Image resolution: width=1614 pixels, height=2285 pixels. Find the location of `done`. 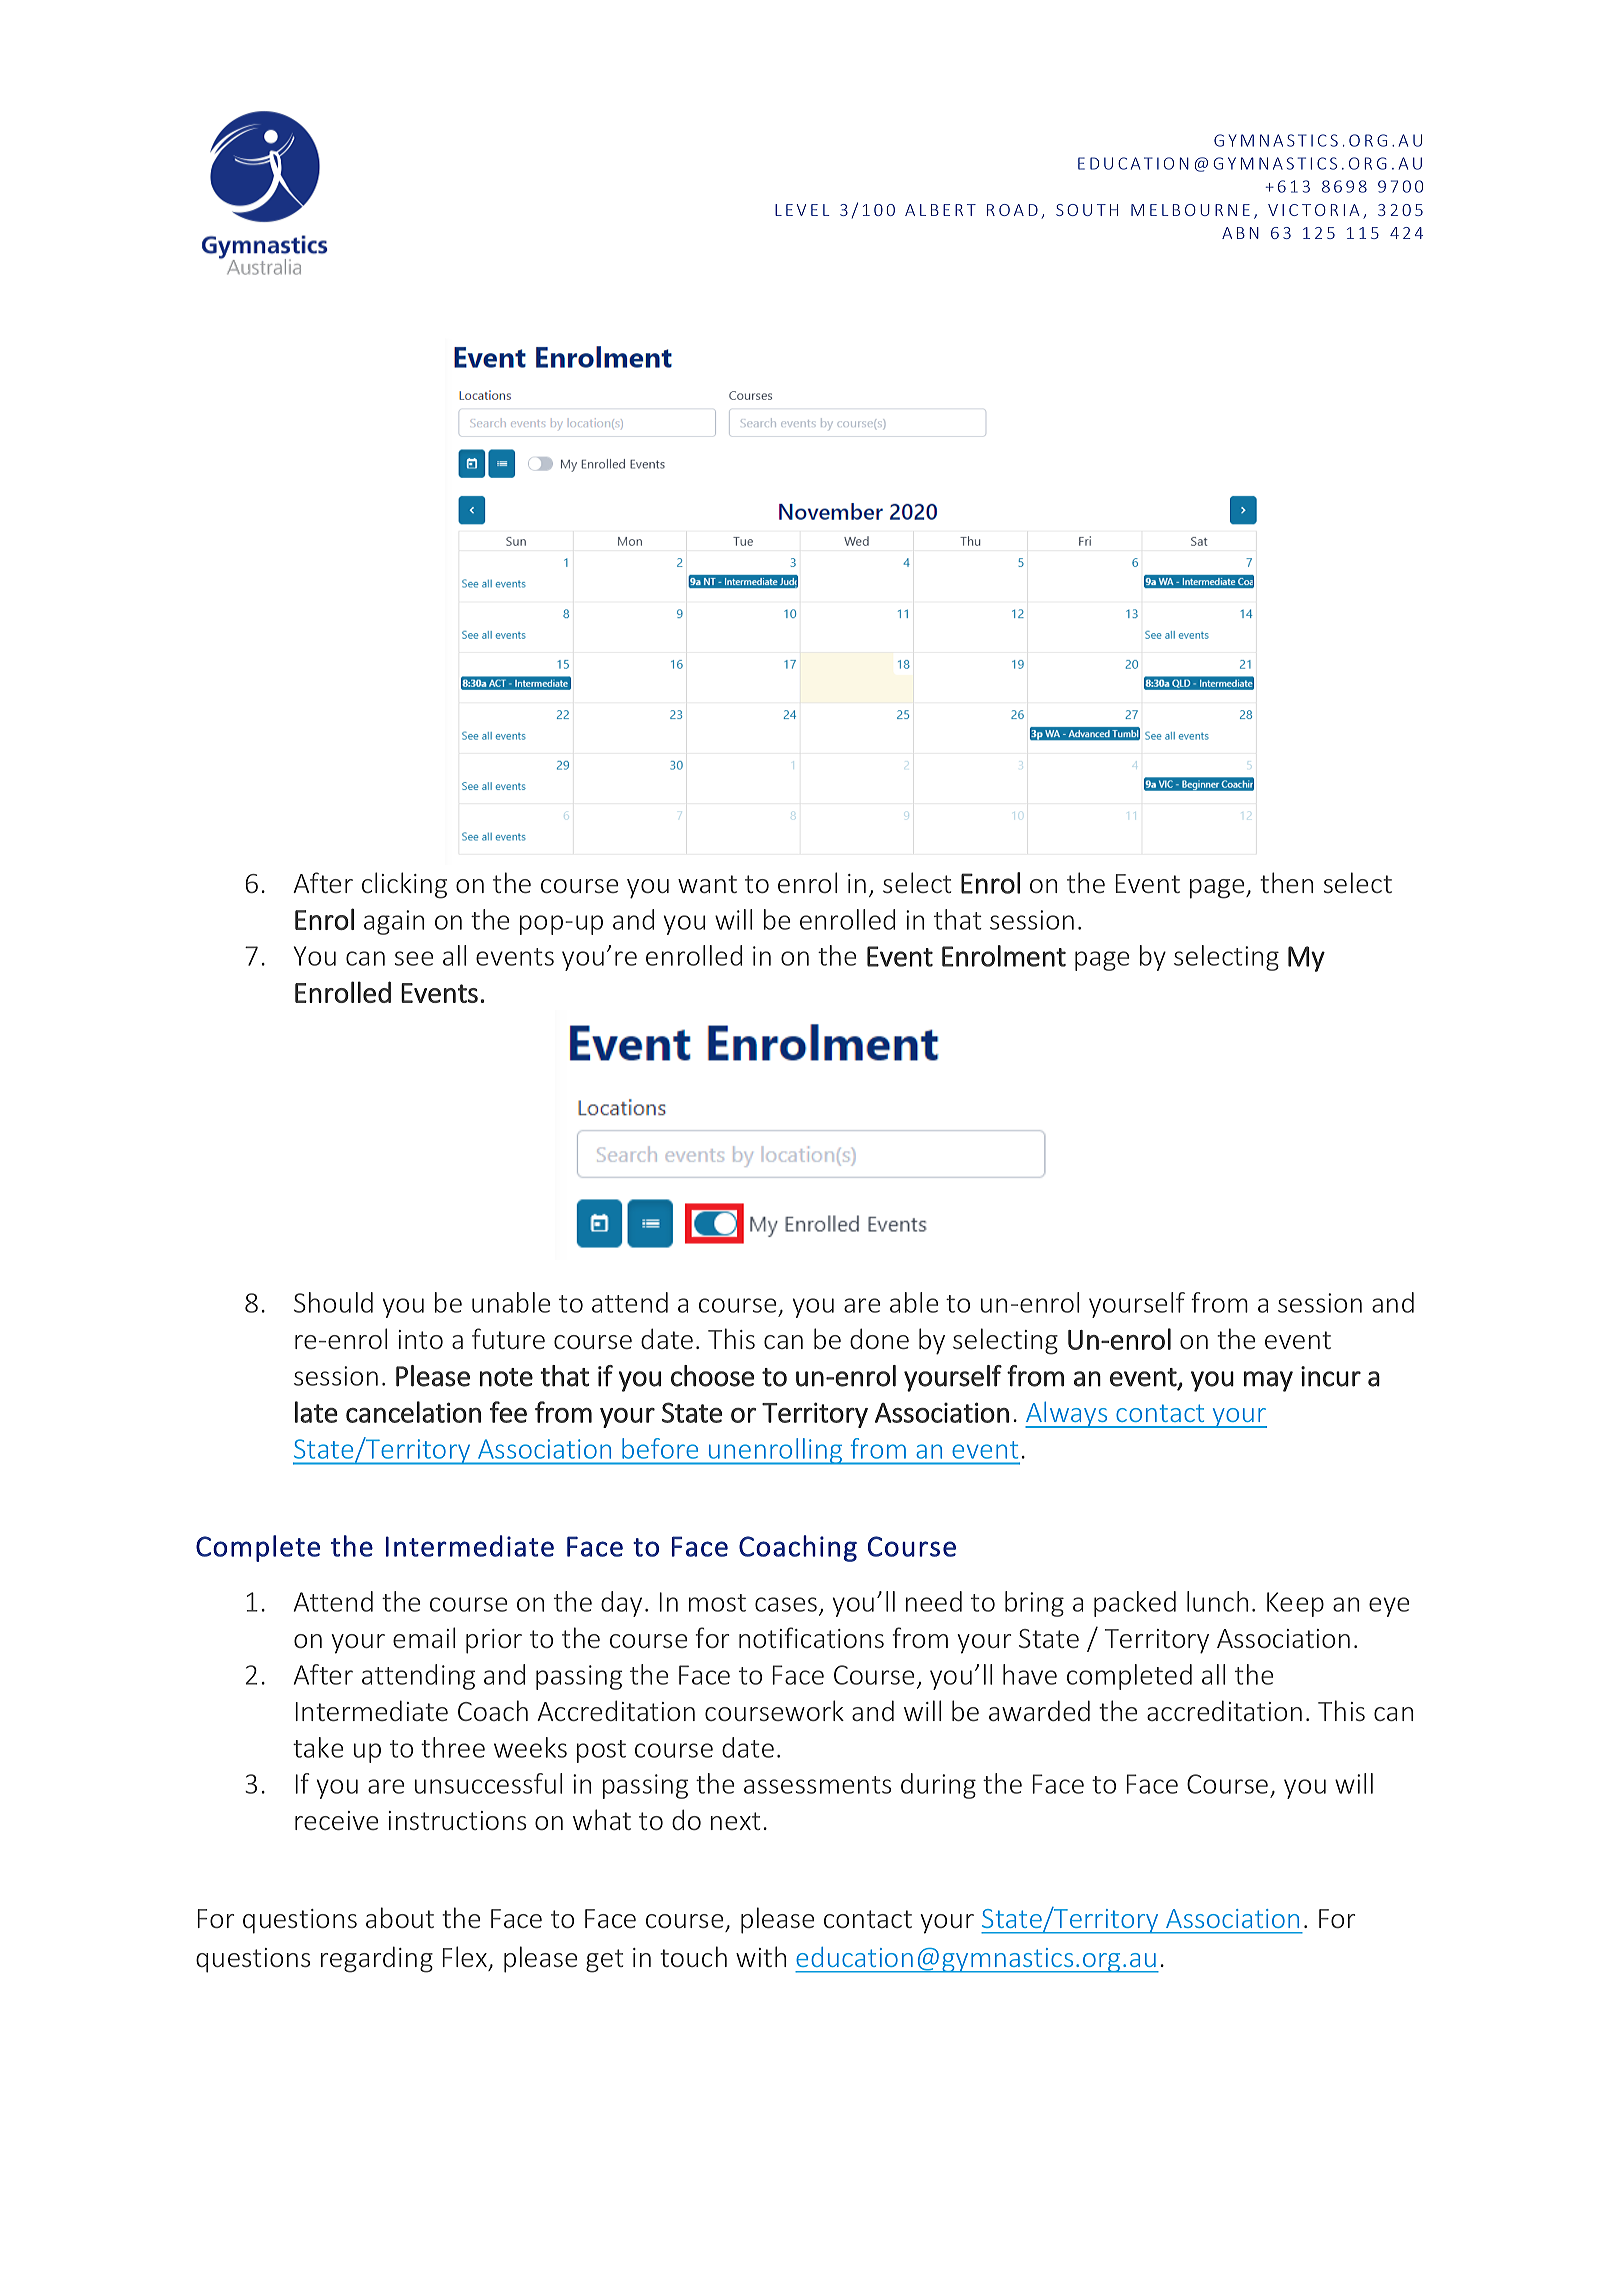

done is located at coordinates (879, 1338).
